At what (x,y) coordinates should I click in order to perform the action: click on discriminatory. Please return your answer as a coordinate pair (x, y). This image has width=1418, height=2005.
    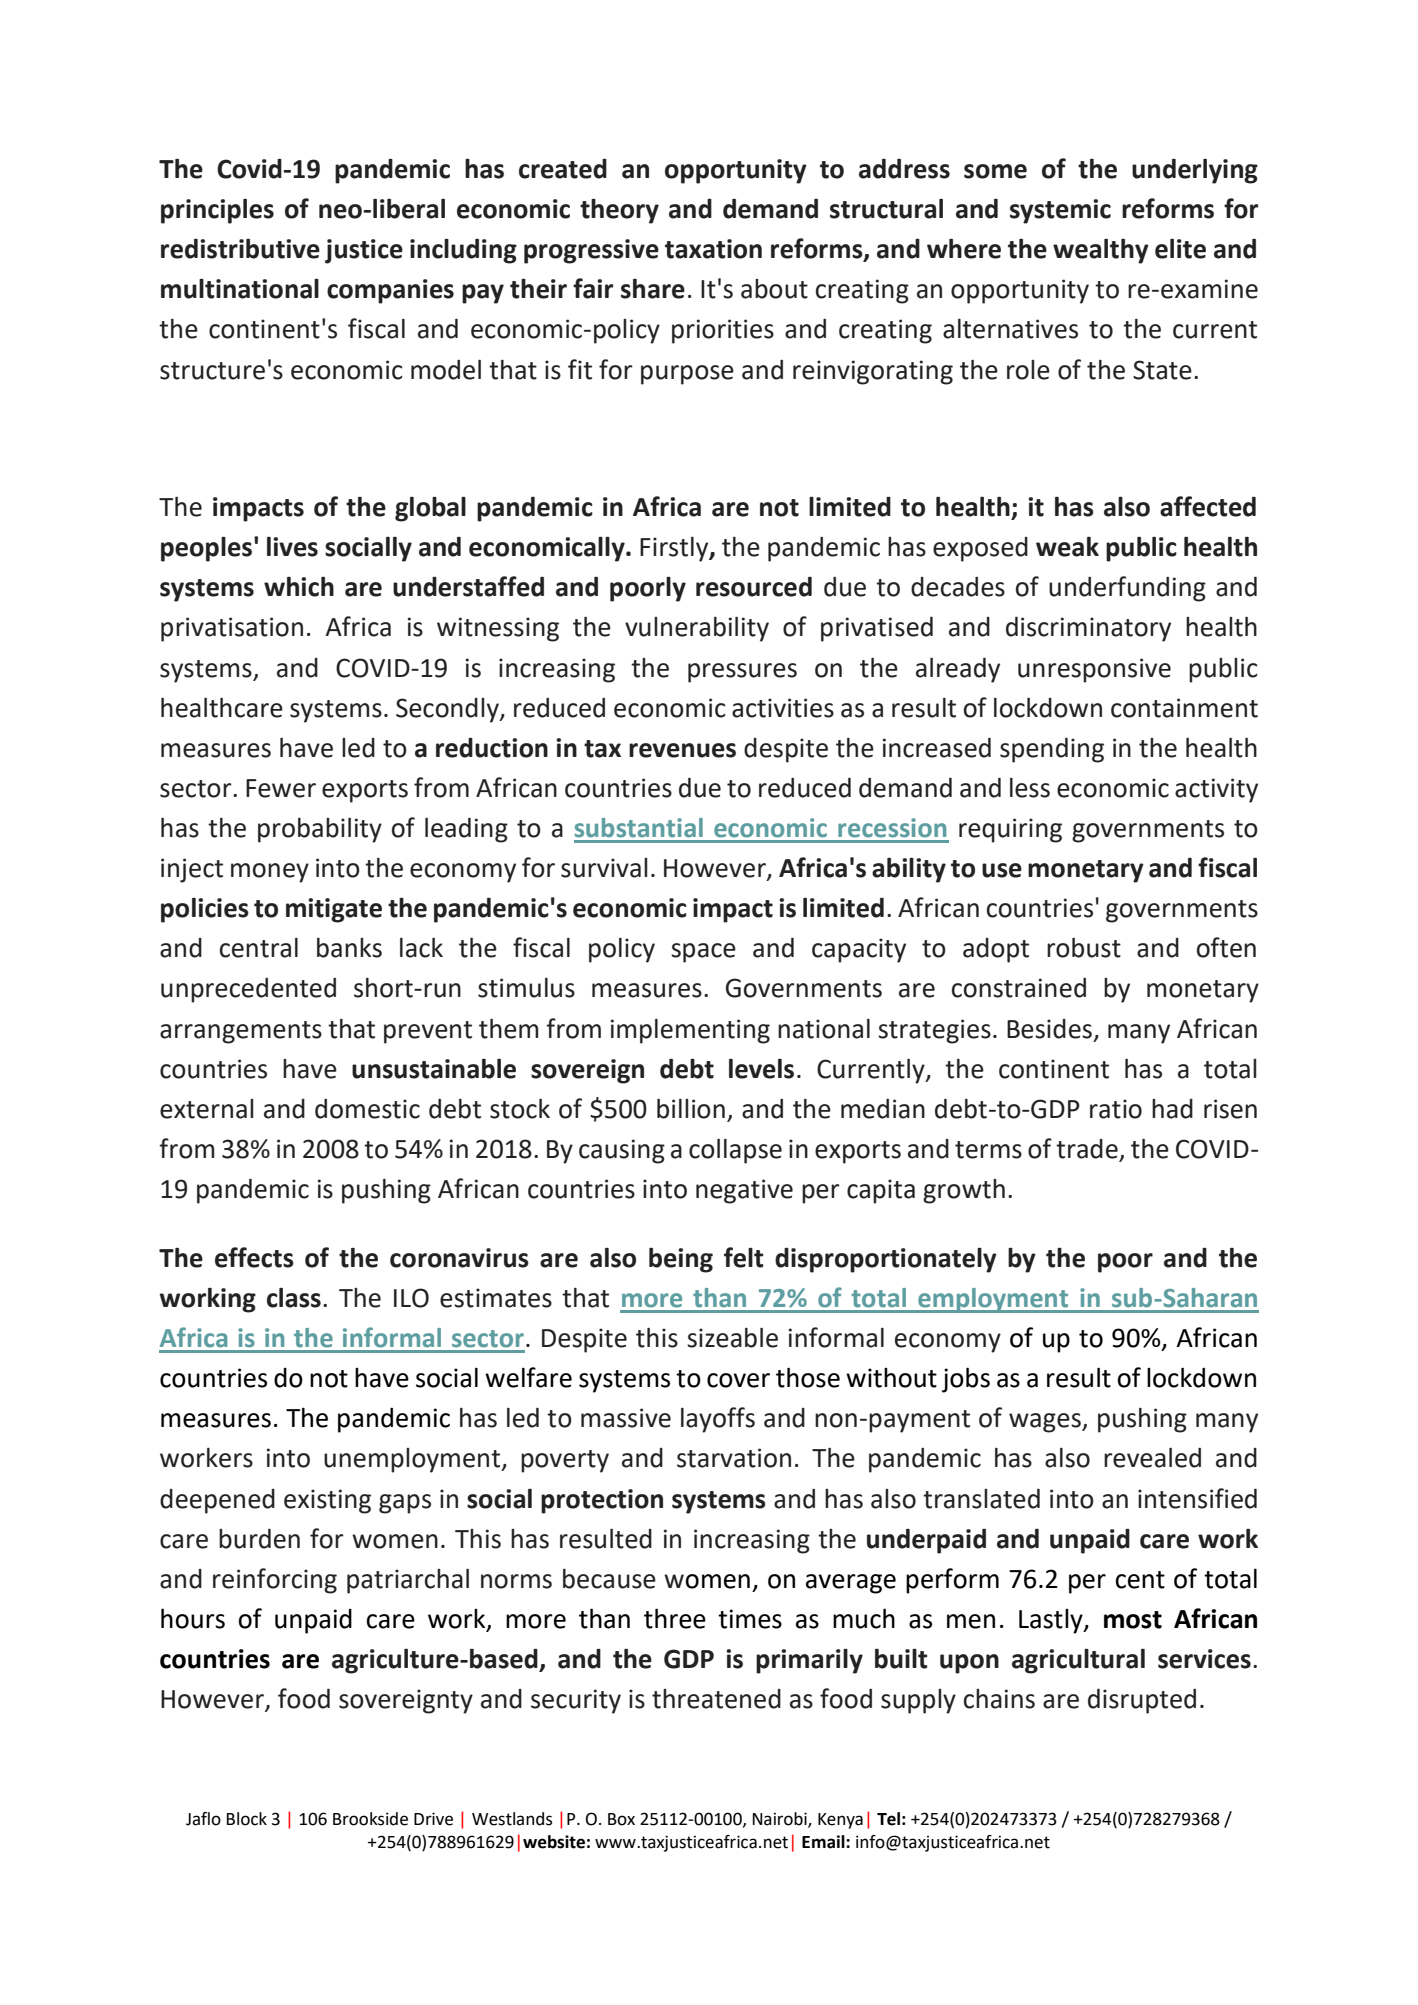
    Looking at the image, I should click on (1088, 629).
